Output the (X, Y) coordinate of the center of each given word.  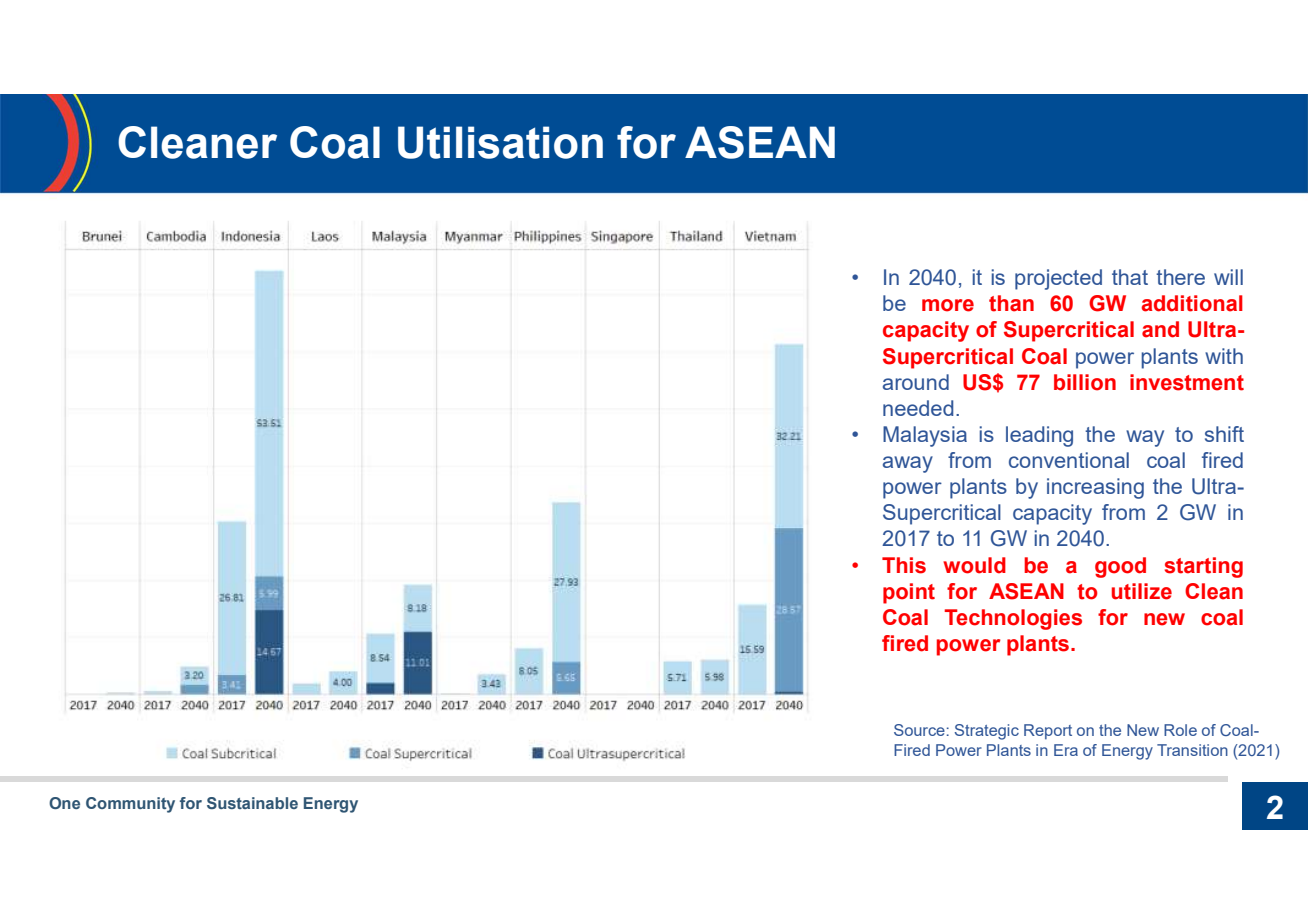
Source (919, 730)
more (948, 305)
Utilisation (500, 142)
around (916, 382)
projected (1058, 279)
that (1130, 277)
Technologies (1013, 619)
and (1160, 329)
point (909, 593)
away (908, 464)
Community (130, 805)
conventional (1069, 460)
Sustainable (252, 803)
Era (1066, 750)
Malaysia (925, 436)
